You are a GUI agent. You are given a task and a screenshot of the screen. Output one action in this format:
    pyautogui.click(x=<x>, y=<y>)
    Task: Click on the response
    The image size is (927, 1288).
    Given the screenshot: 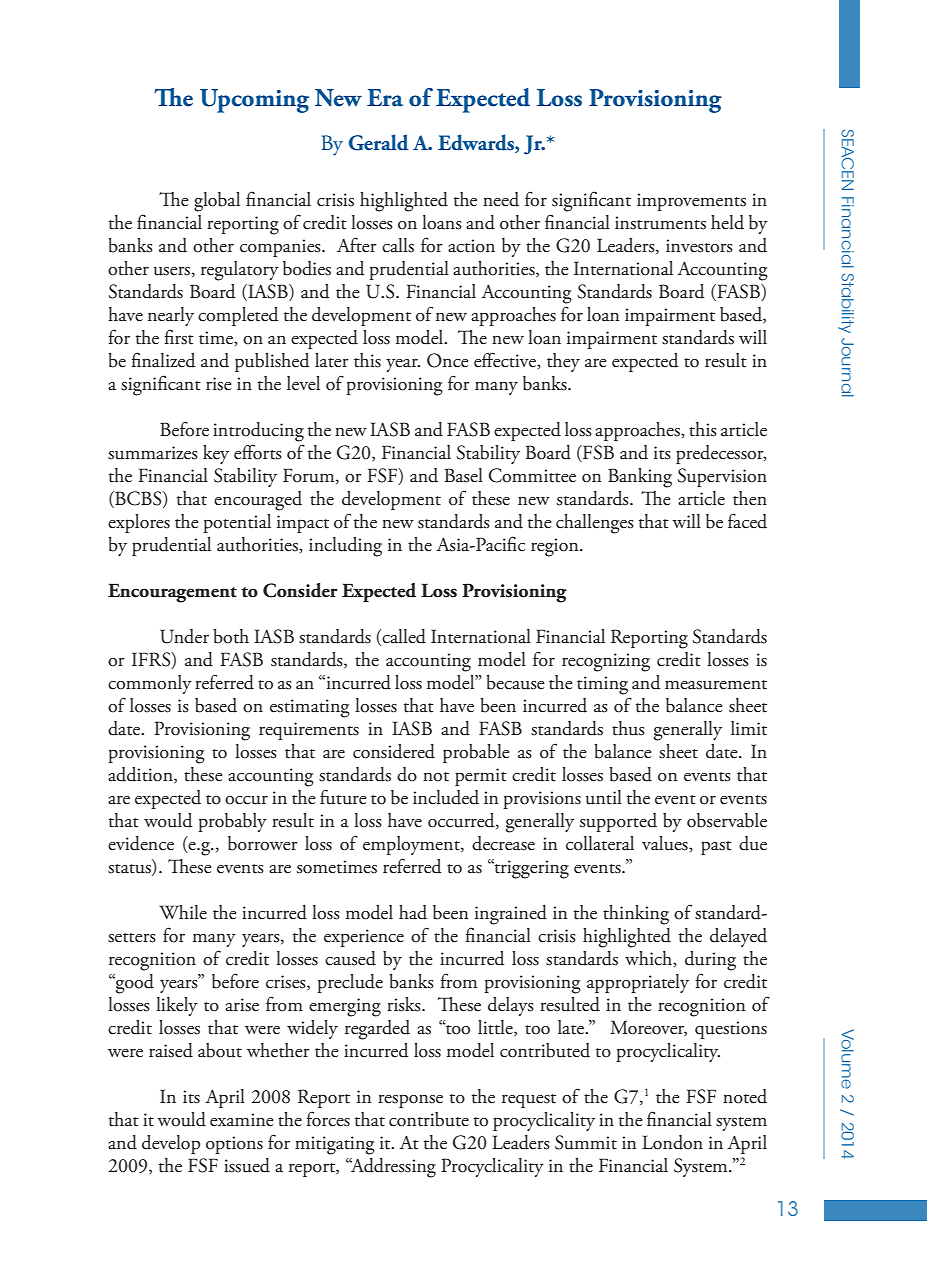 What is the action you would take?
    pyautogui.click(x=410, y=1101)
